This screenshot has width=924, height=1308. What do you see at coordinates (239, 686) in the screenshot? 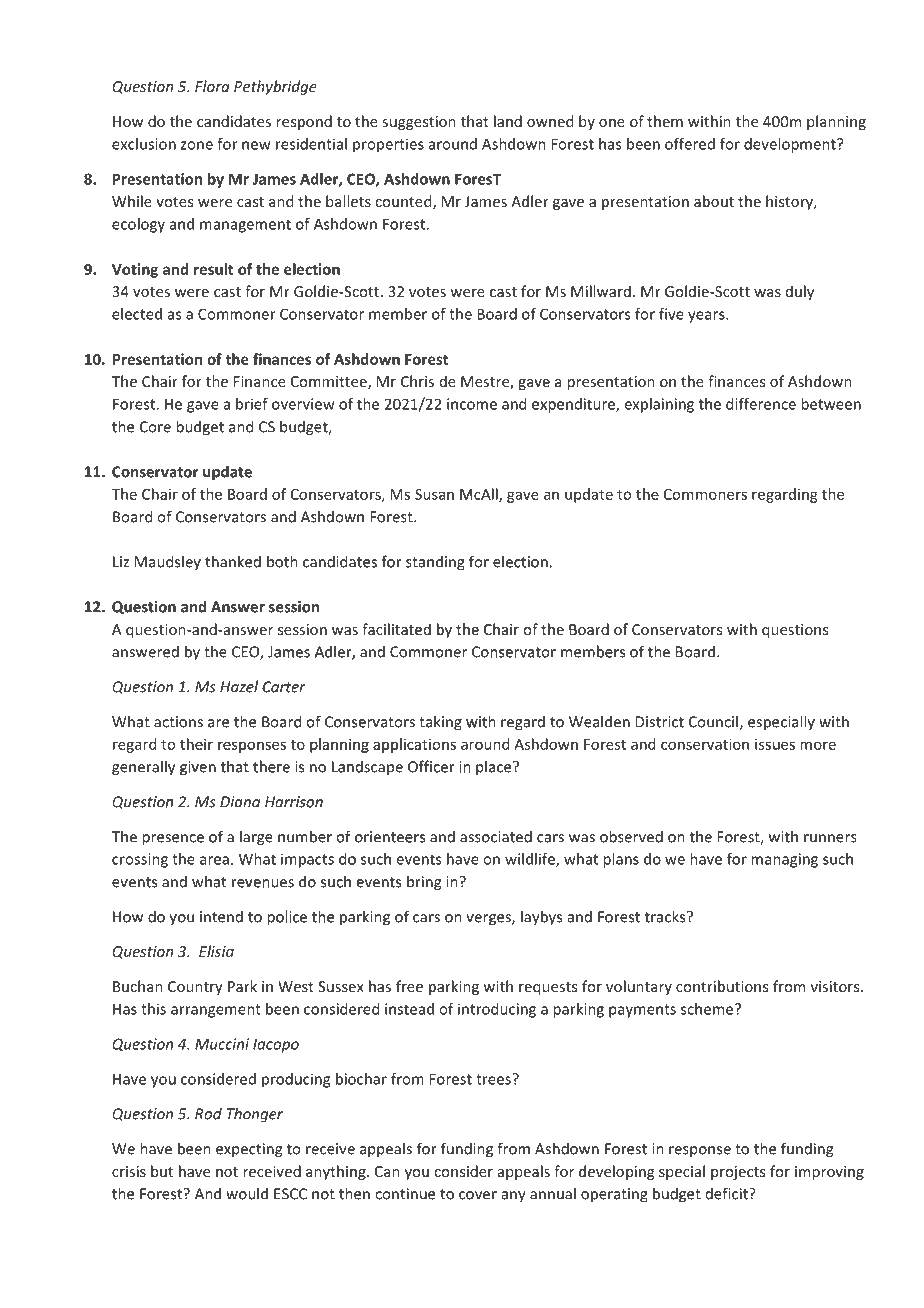
I see `Hazel` at bounding box center [239, 686].
